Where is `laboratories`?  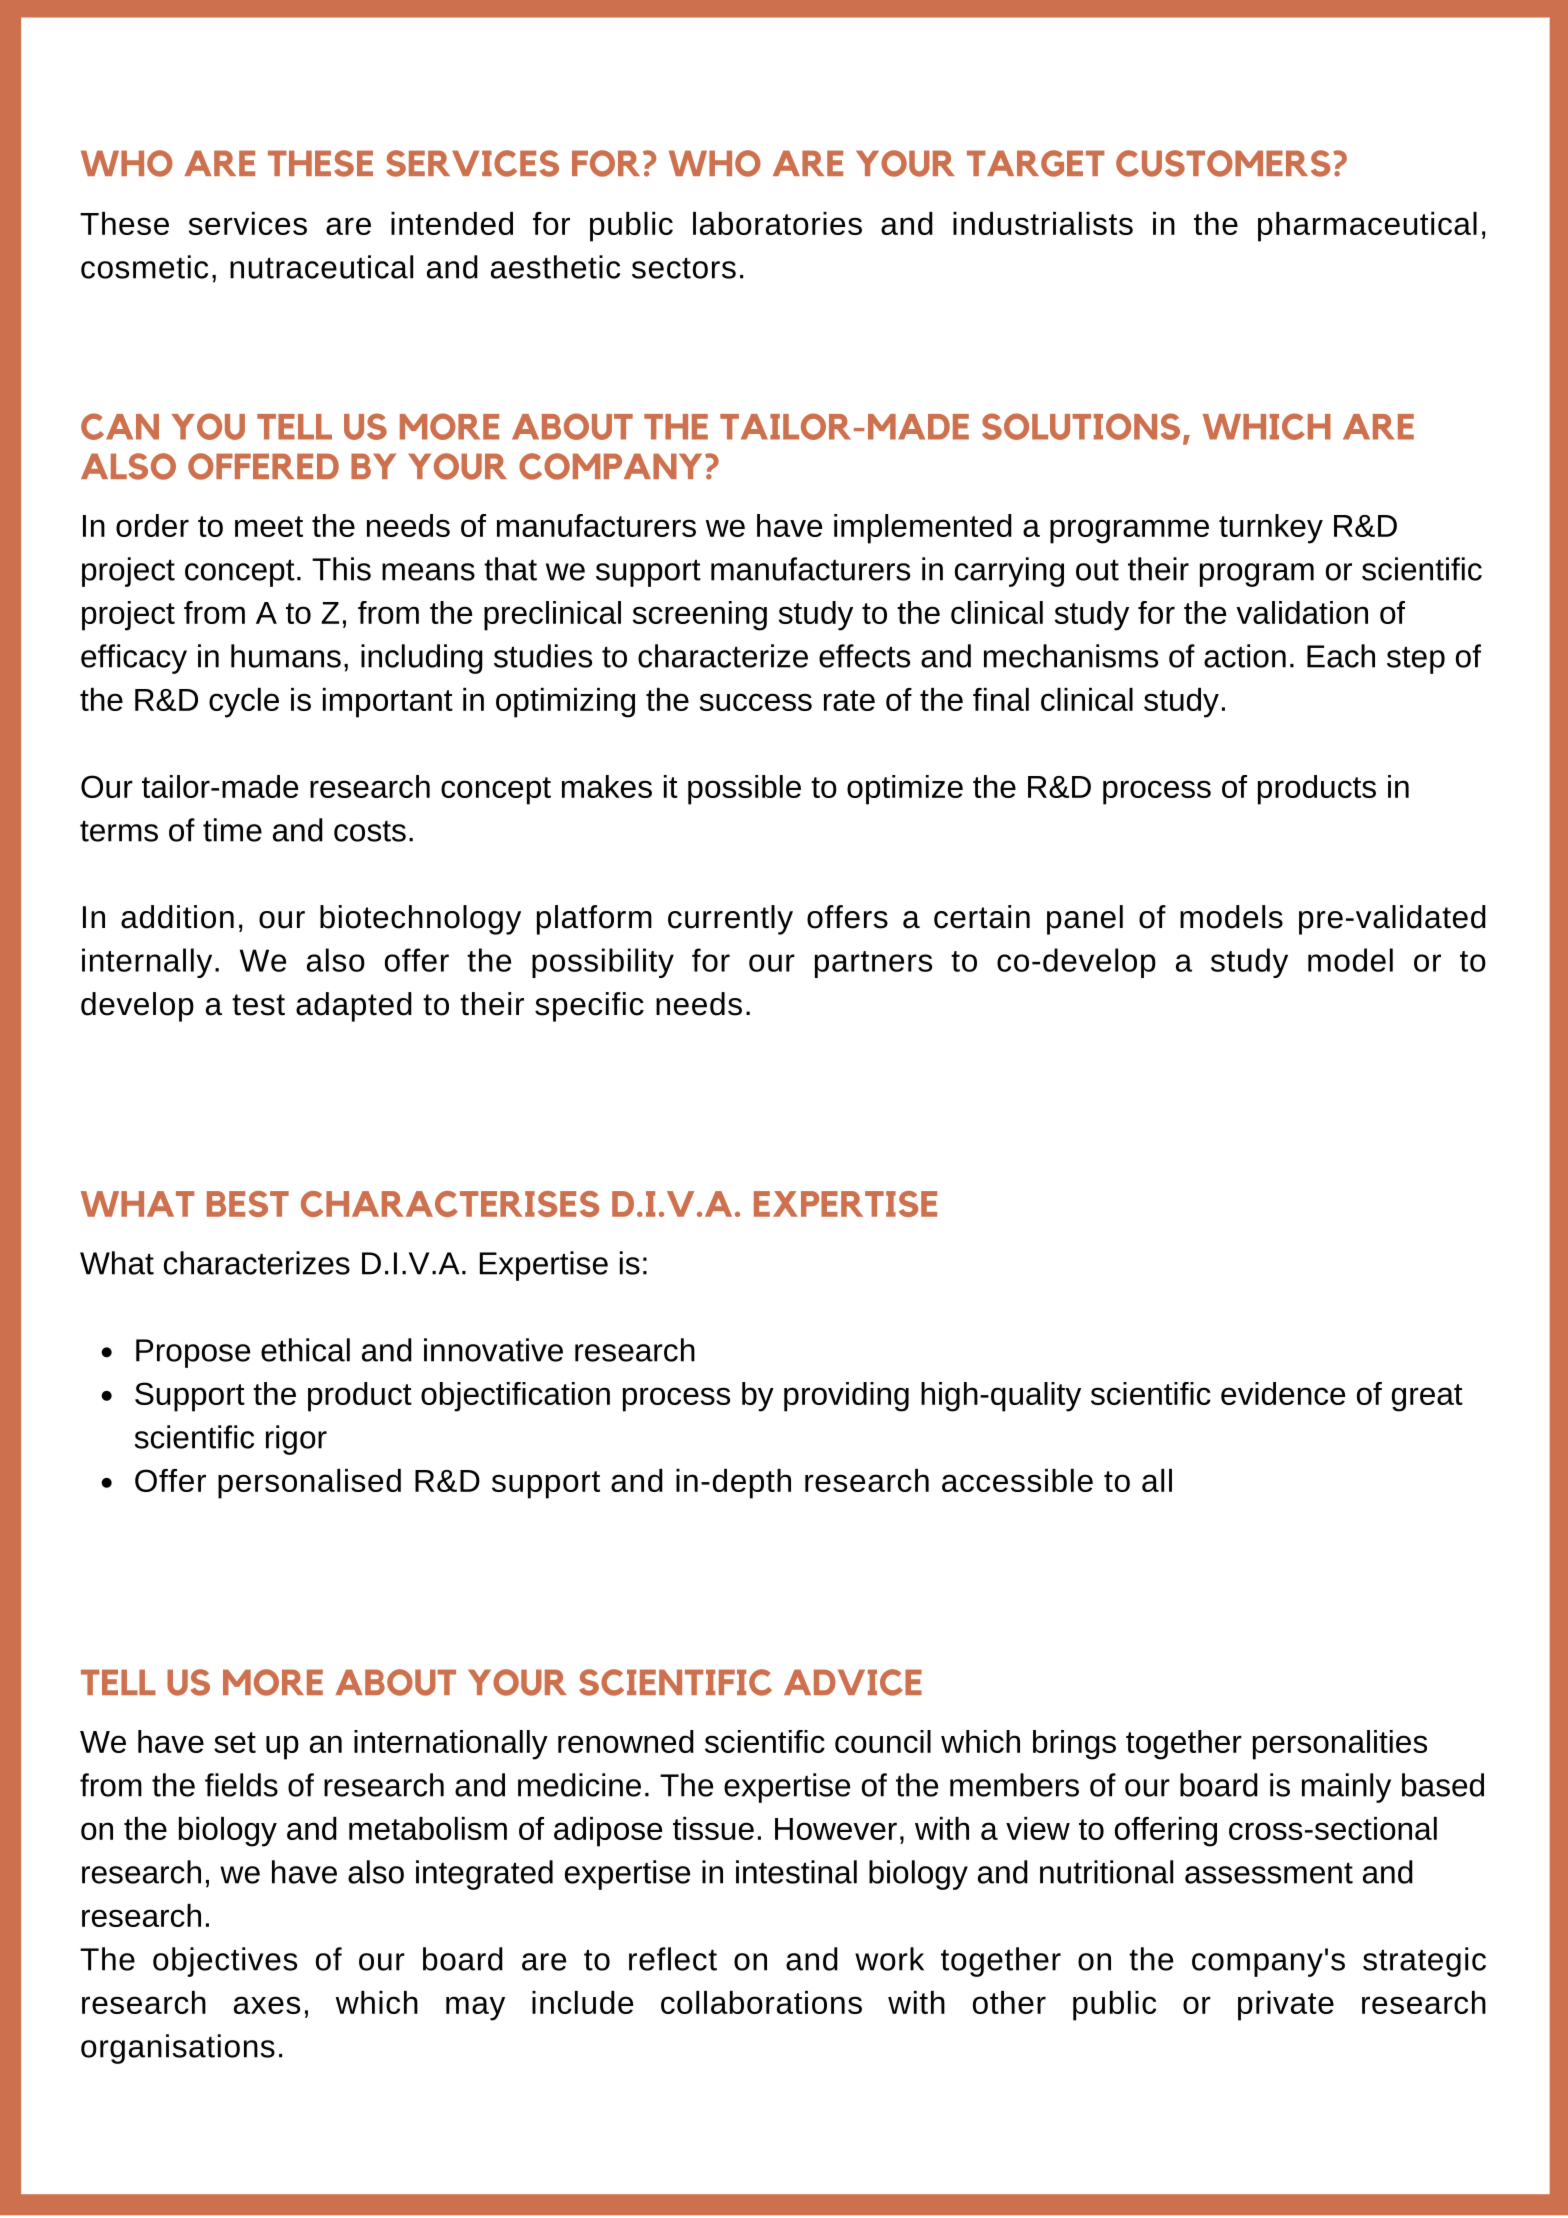 laboratories is located at coordinates (777, 223).
